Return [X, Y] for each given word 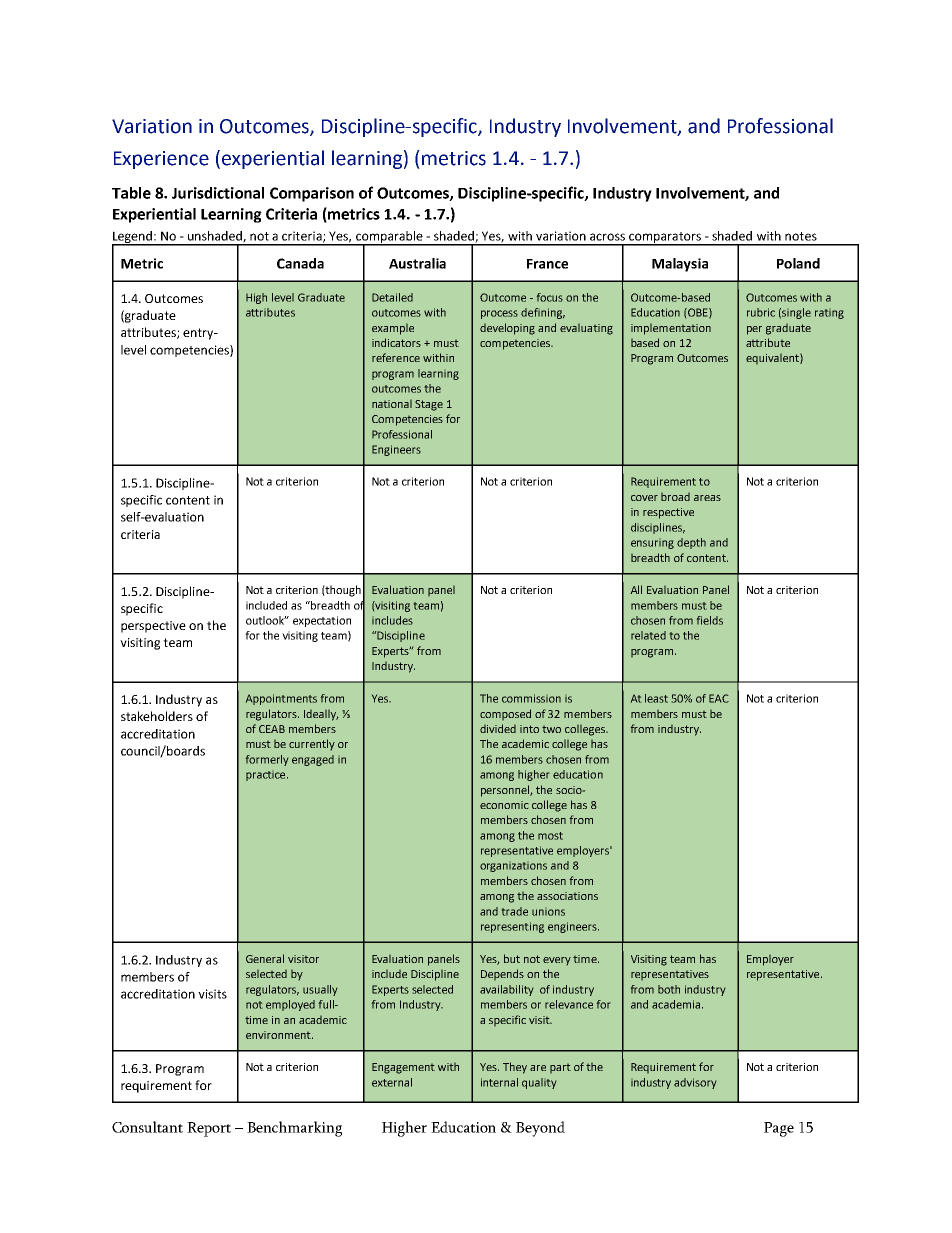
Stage [429, 405]
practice [267, 776]
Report [209, 1129]
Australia [417, 263]
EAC [719, 698]
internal [499, 1082]
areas [707, 498]
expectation [322, 621]
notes [801, 236]
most [550, 836]
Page [779, 1129]
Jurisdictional [218, 193]
